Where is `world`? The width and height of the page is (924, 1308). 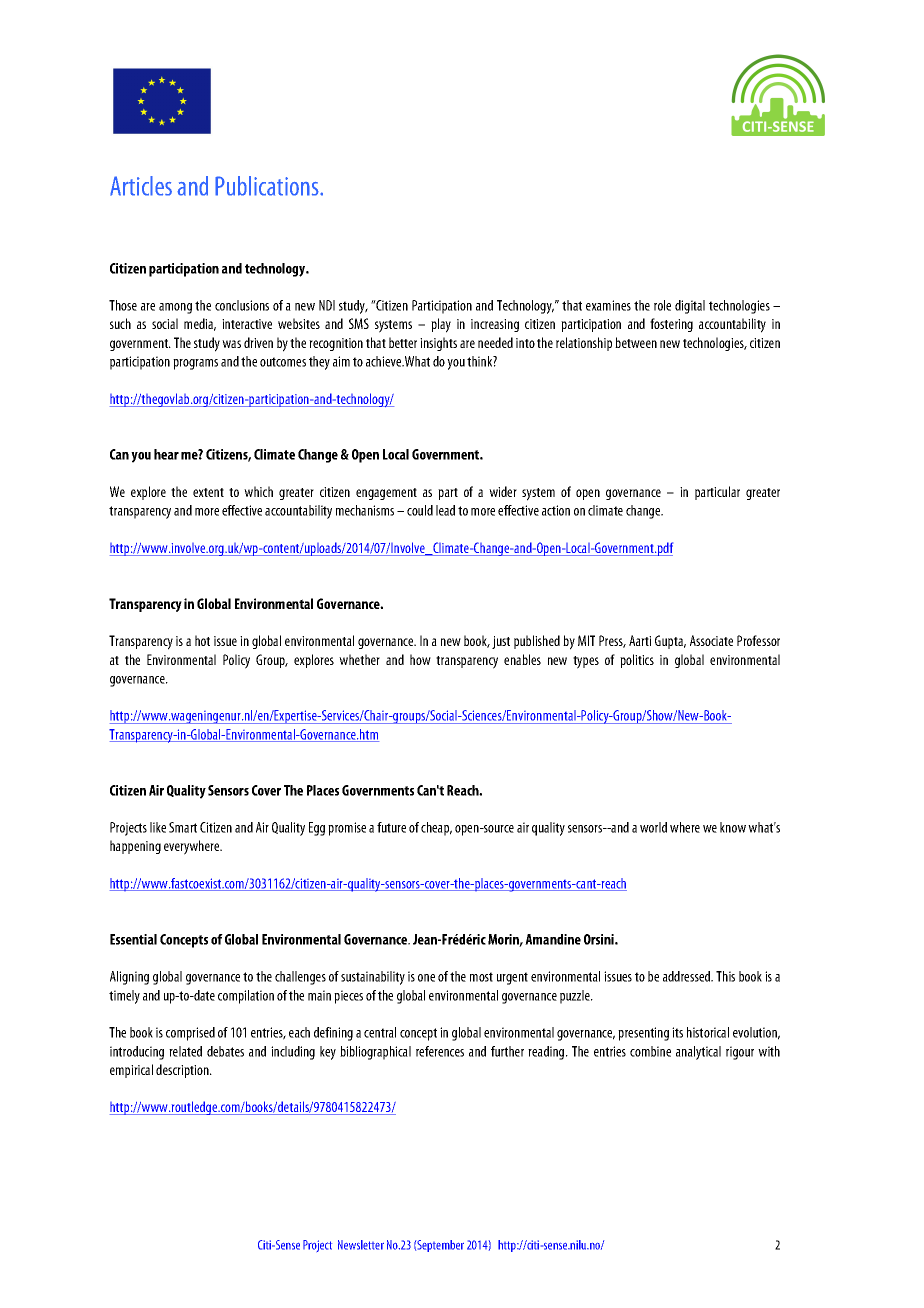 world is located at coordinates (653, 827).
